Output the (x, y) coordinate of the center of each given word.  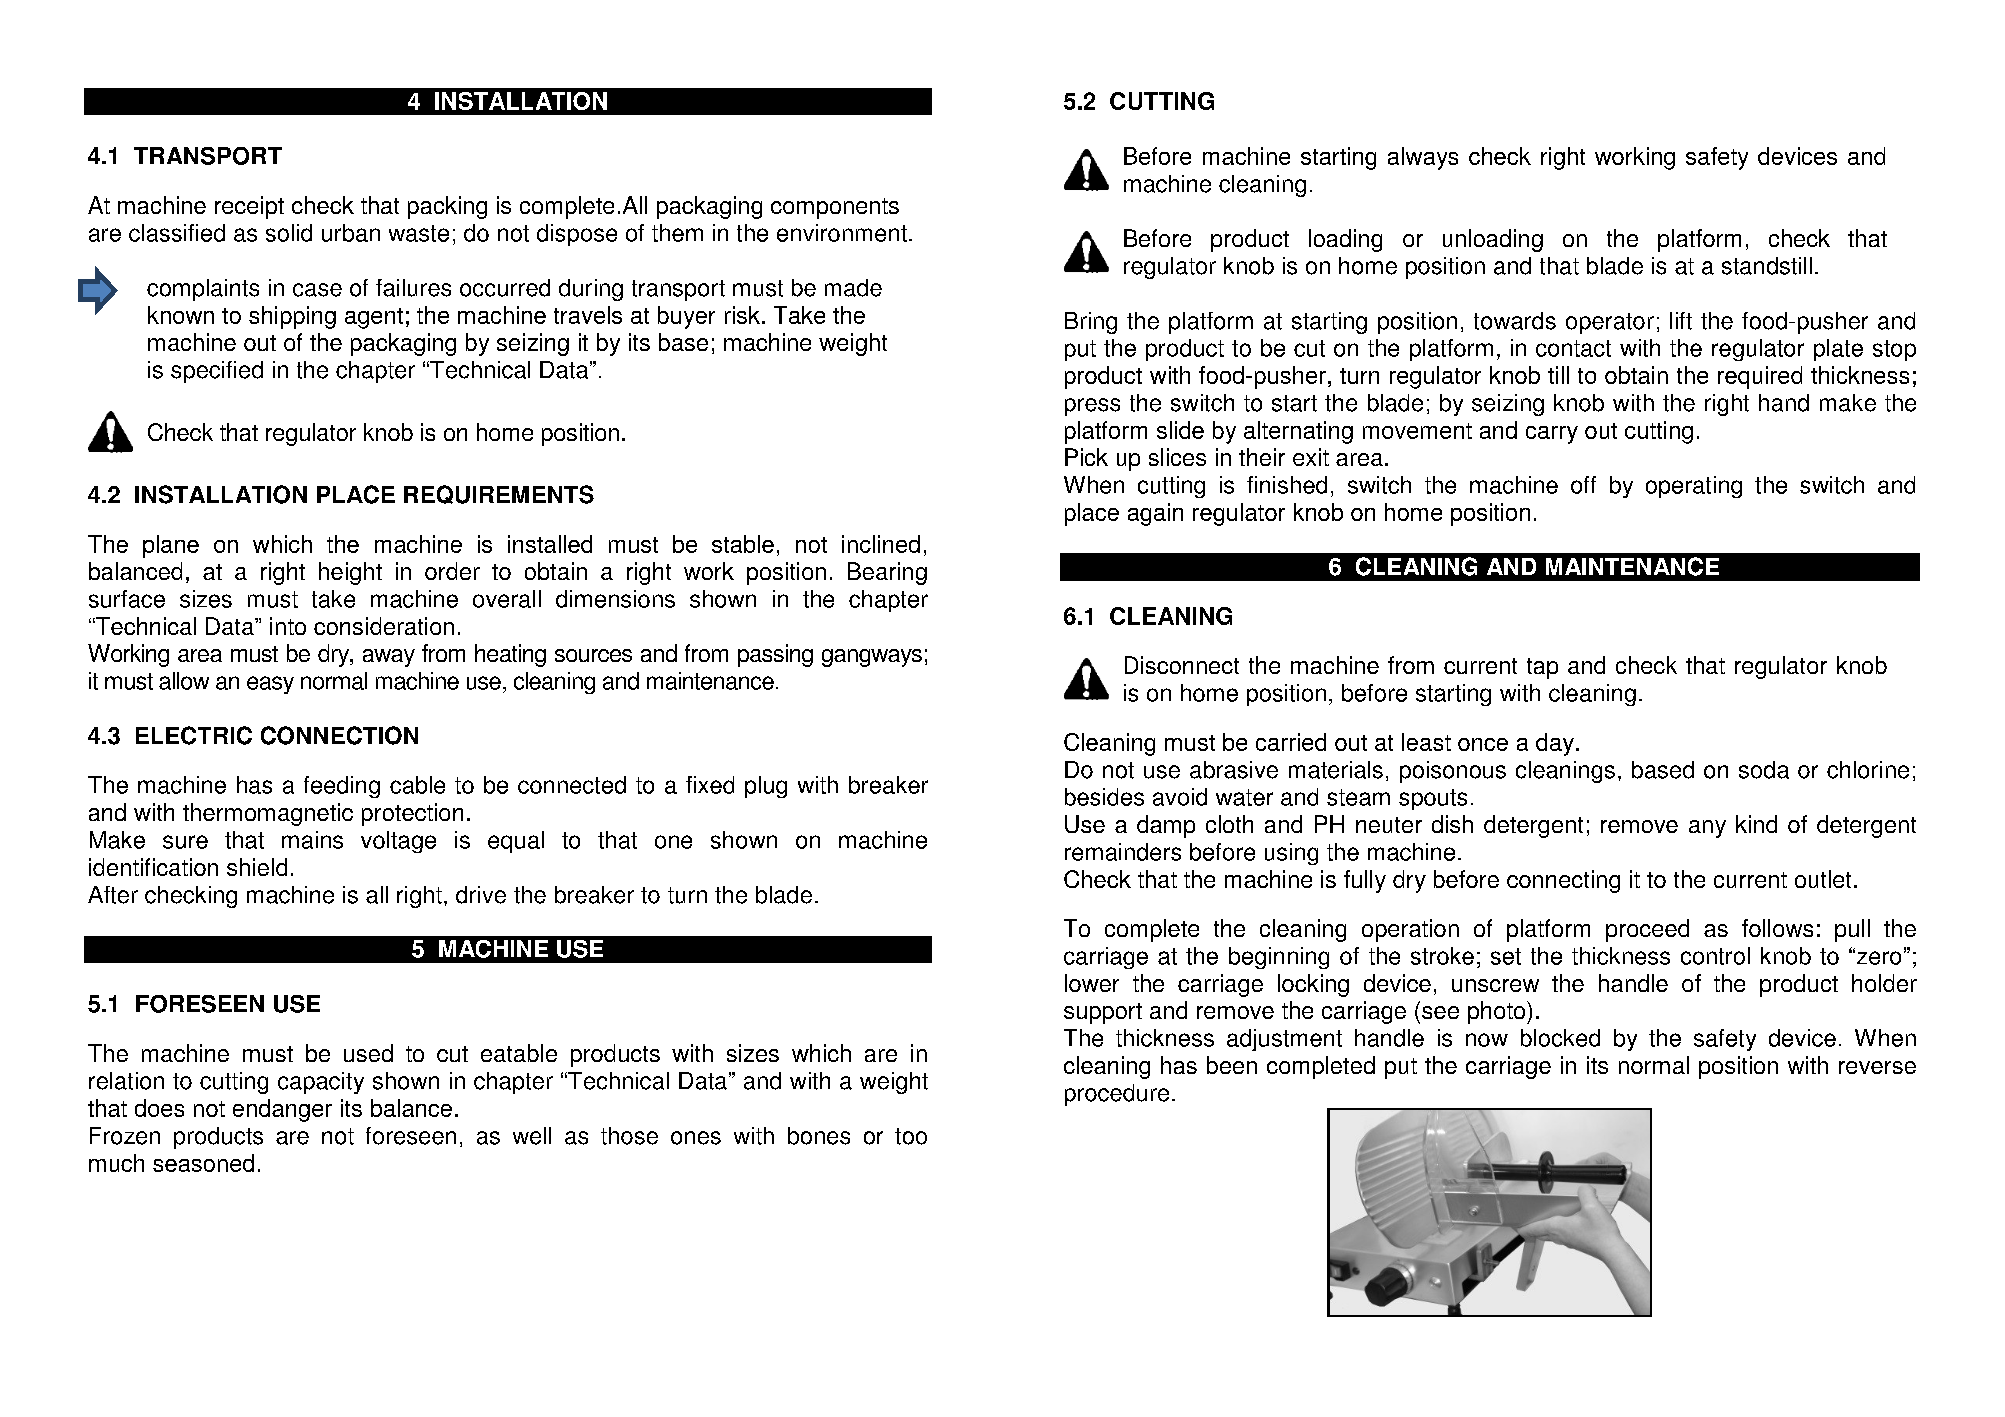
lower (1092, 983)
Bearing (887, 573)
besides (1104, 797)
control (1715, 956)
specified (217, 372)
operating (1694, 487)
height (350, 573)
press (1092, 407)
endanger (282, 1110)
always (1423, 158)
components (835, 208)
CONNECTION (339, 735)
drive (481, 895)
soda (1764, 770)
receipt (249, 207)
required (1760, 377)
